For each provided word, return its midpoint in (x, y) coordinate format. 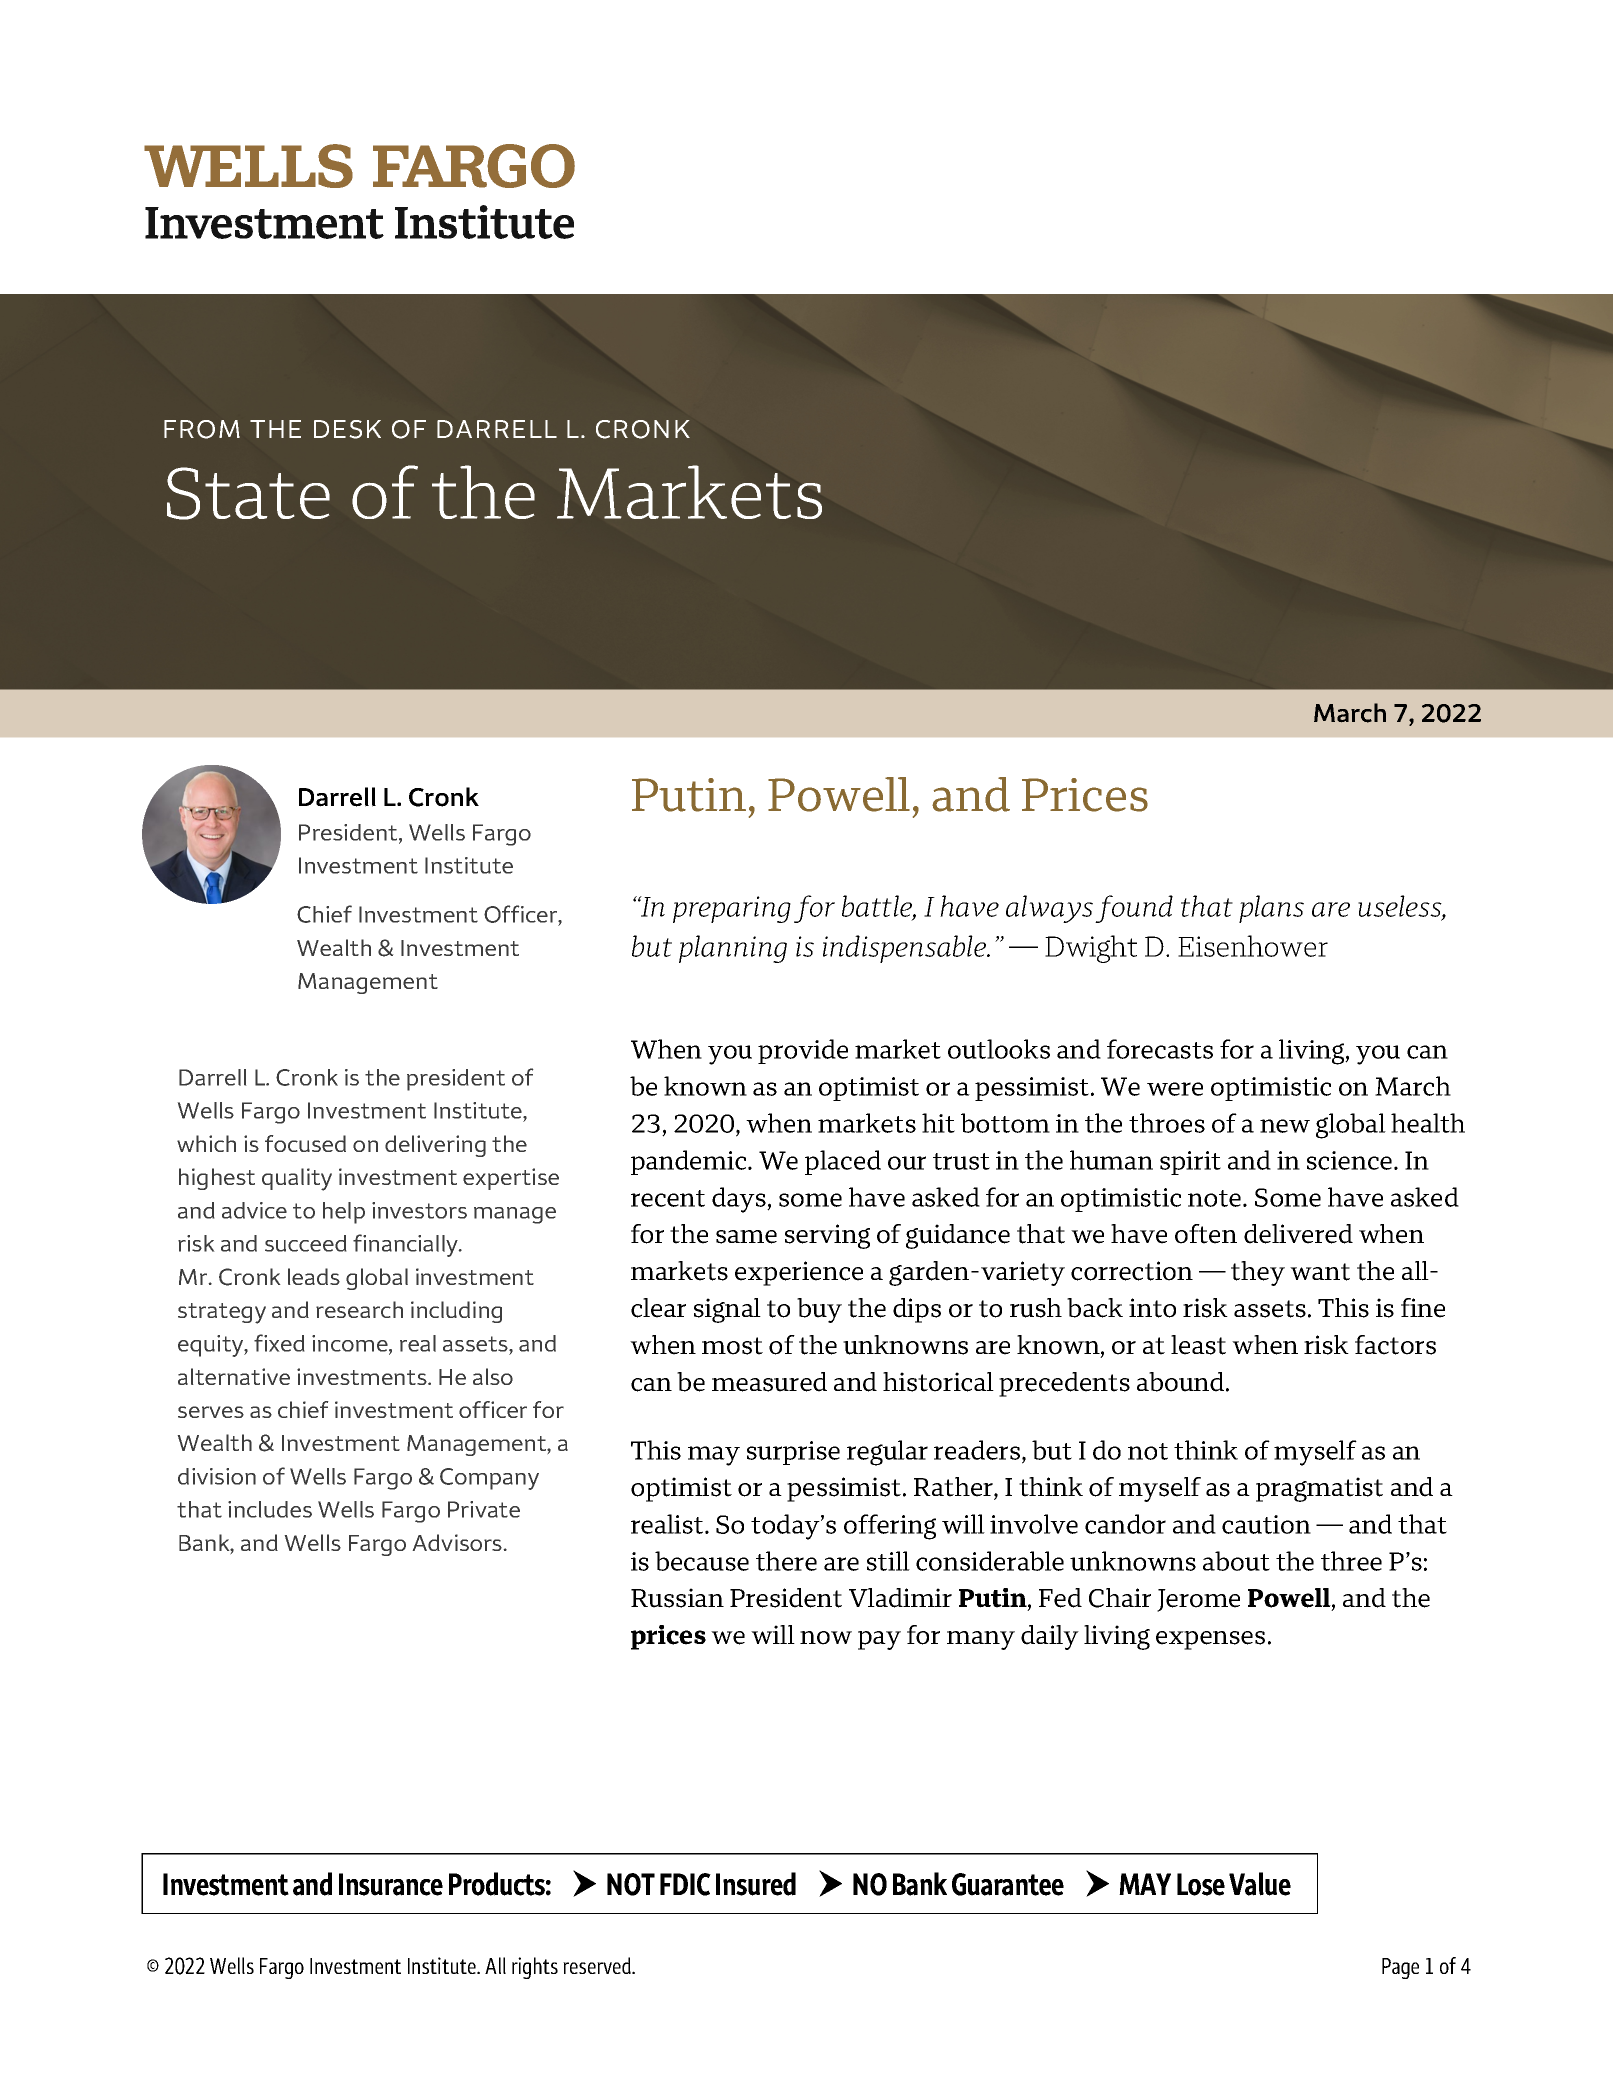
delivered (1298, 1234)
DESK (347, 429)
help (344, 1213)
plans (1271, 909)
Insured (756, 1884)
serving (827, 1236)
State (248, 493)
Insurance (391, 1884)
